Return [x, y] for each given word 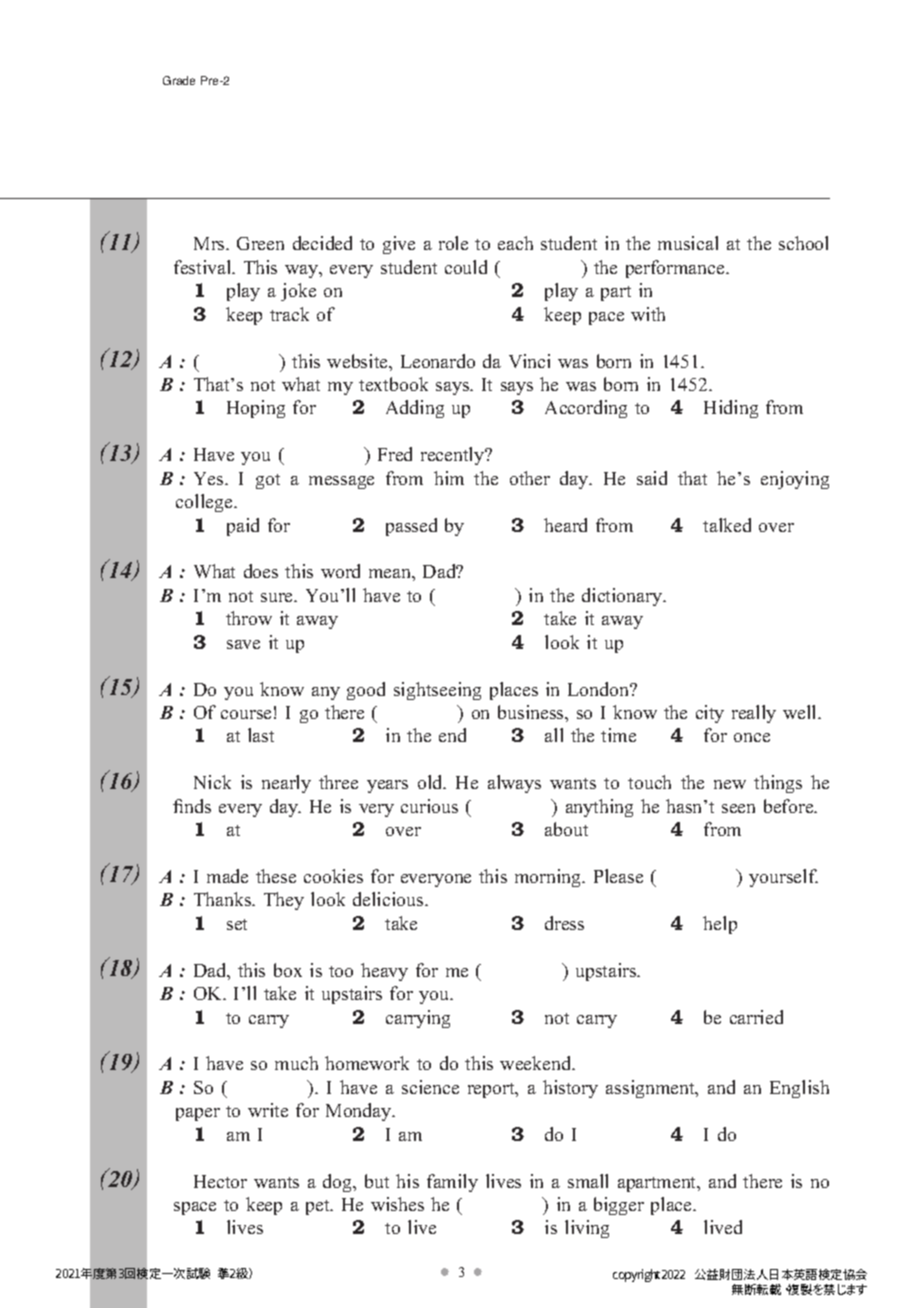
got [268, 481]
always [514, 784]
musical [688, 243]
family [452, 1183]
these [276, 876]
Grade [179, 80]
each [515, 243]
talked [727, 525]
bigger [619, 1206]
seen [738, 808]
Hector [220, 1181]
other [530, 478]
